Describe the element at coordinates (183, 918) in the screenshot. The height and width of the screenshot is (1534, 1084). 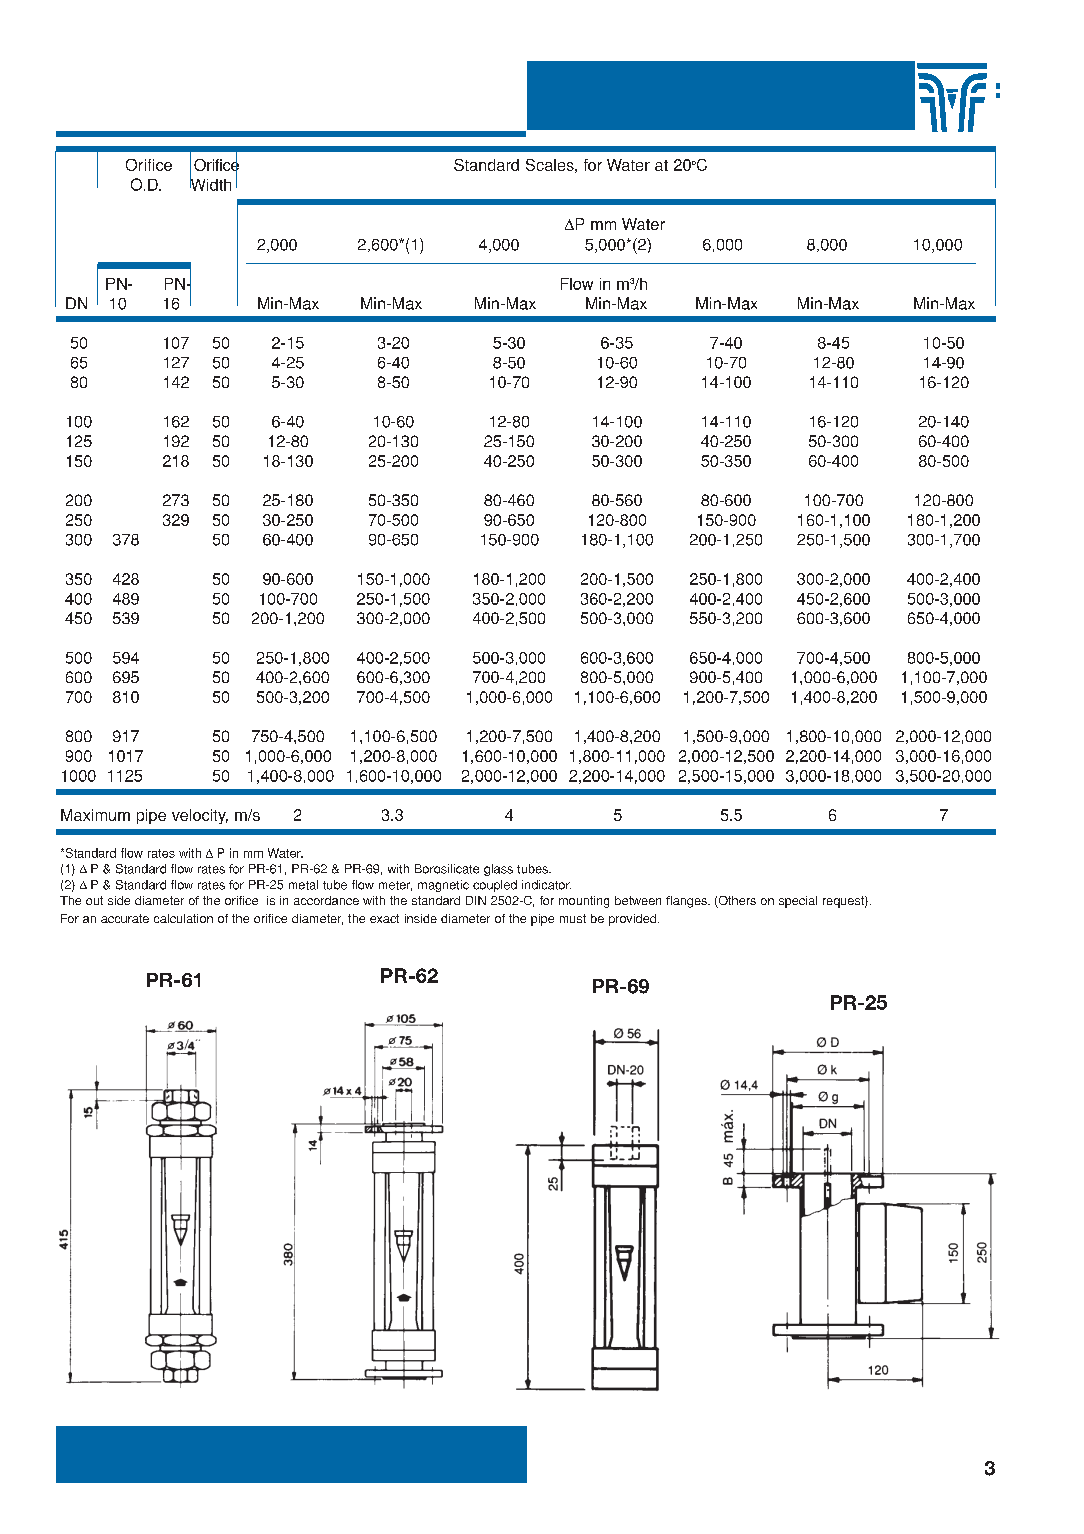
I see `calculation` at that location.
